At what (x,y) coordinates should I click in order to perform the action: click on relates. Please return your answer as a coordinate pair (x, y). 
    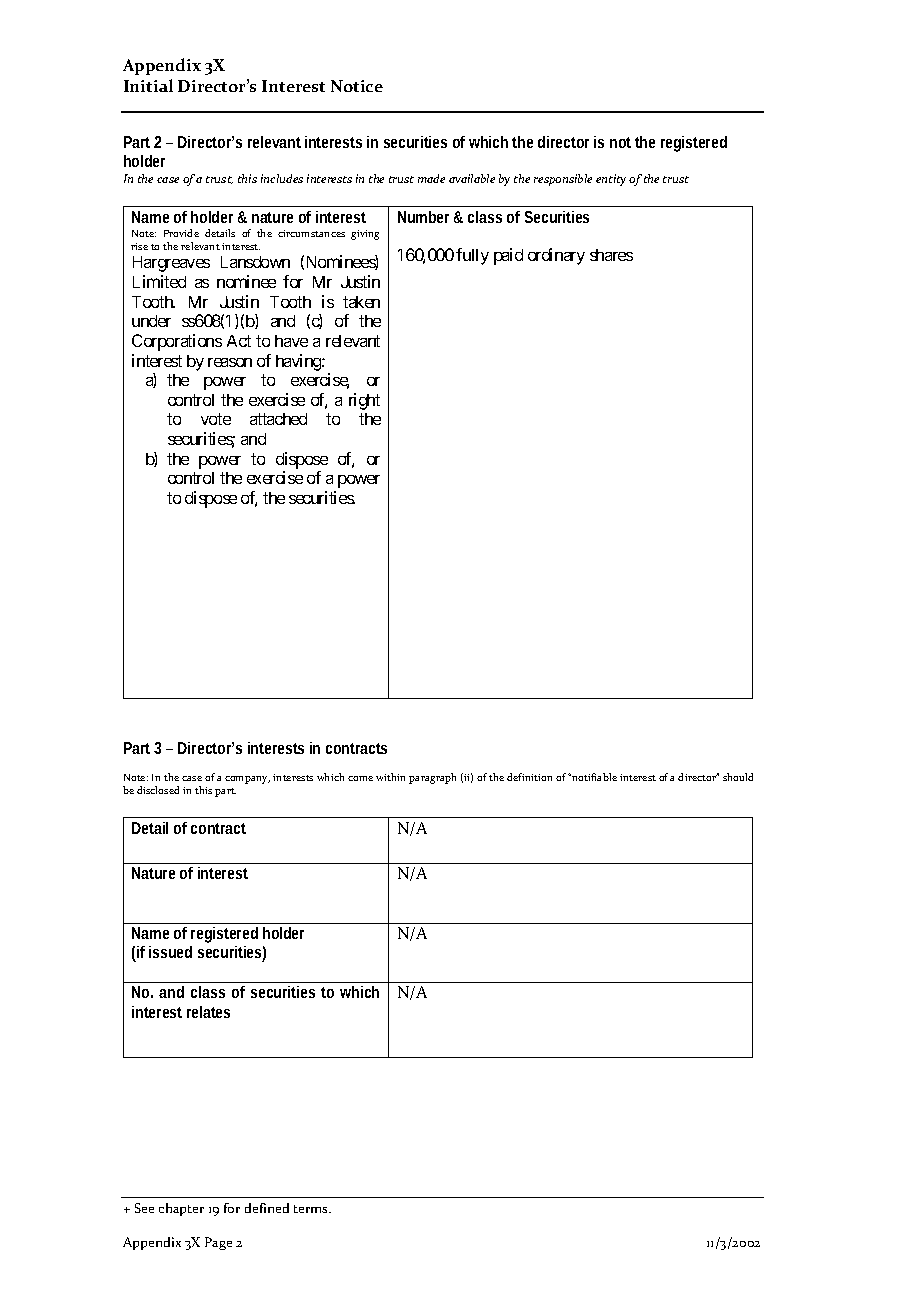
    Looking at the image, I should click on (208, 1012).
